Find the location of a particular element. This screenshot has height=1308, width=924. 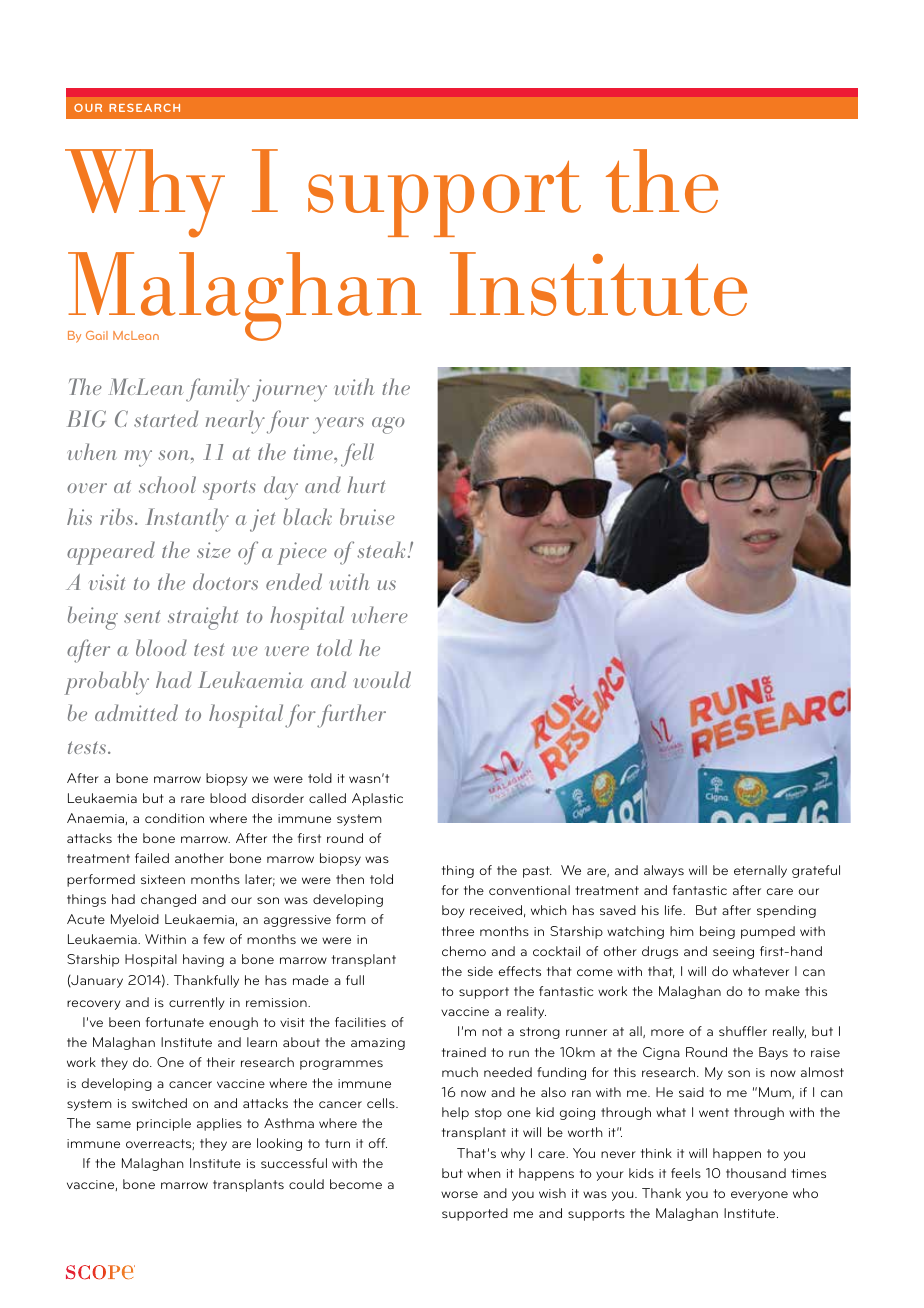

worse is located at coordinates (459, 1194).
